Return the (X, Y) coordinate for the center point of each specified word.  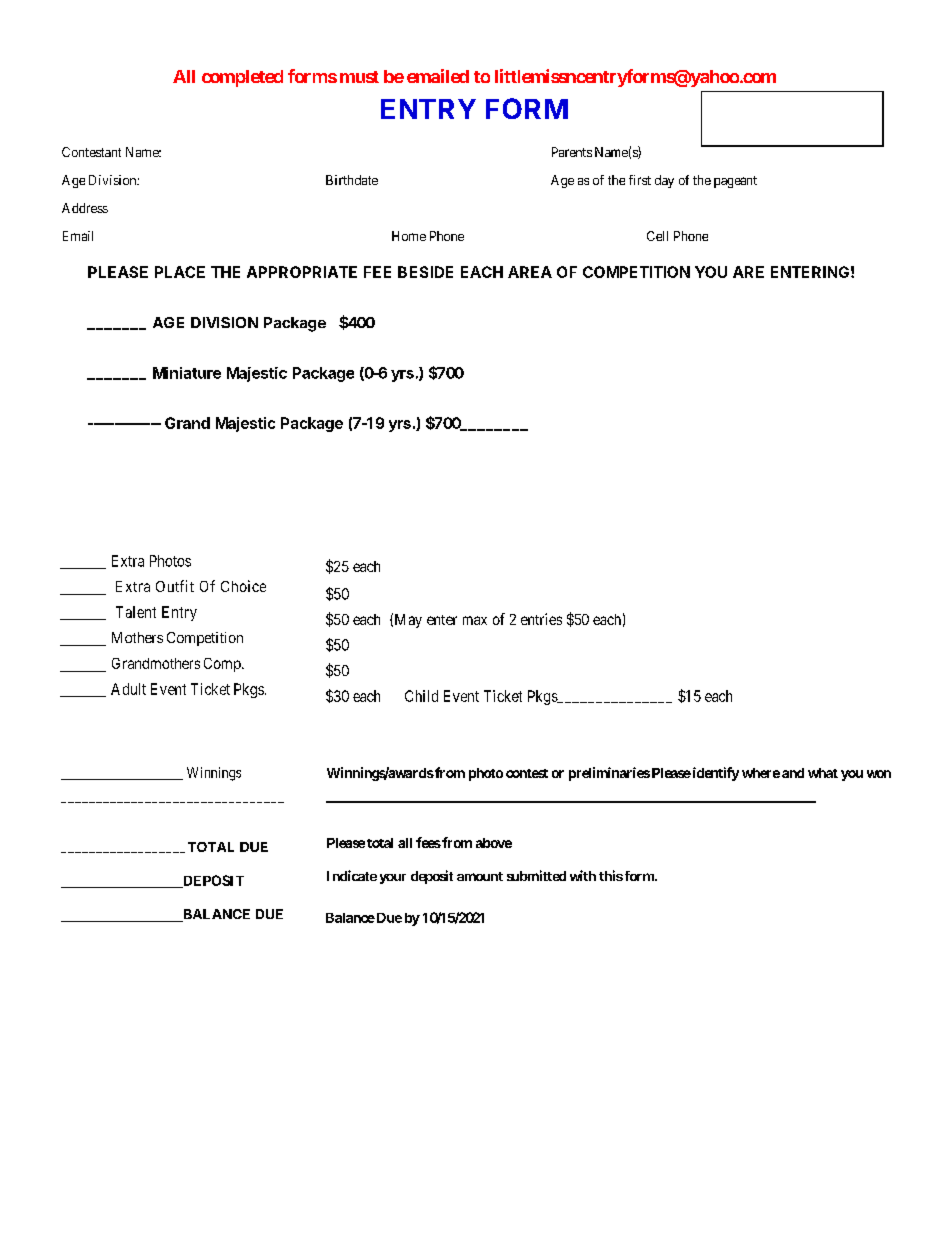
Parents (572, 152)
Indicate (352, 875)
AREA (530, 272)
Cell (657, 236)
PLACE (180, 272)
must (359, 77)
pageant (735, 182)
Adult (128, 689)
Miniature (187, 373)
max (475, 620)
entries (541, 619)
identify (714, 774)
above (494, 843)
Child (421, 696)
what (823, 773)
